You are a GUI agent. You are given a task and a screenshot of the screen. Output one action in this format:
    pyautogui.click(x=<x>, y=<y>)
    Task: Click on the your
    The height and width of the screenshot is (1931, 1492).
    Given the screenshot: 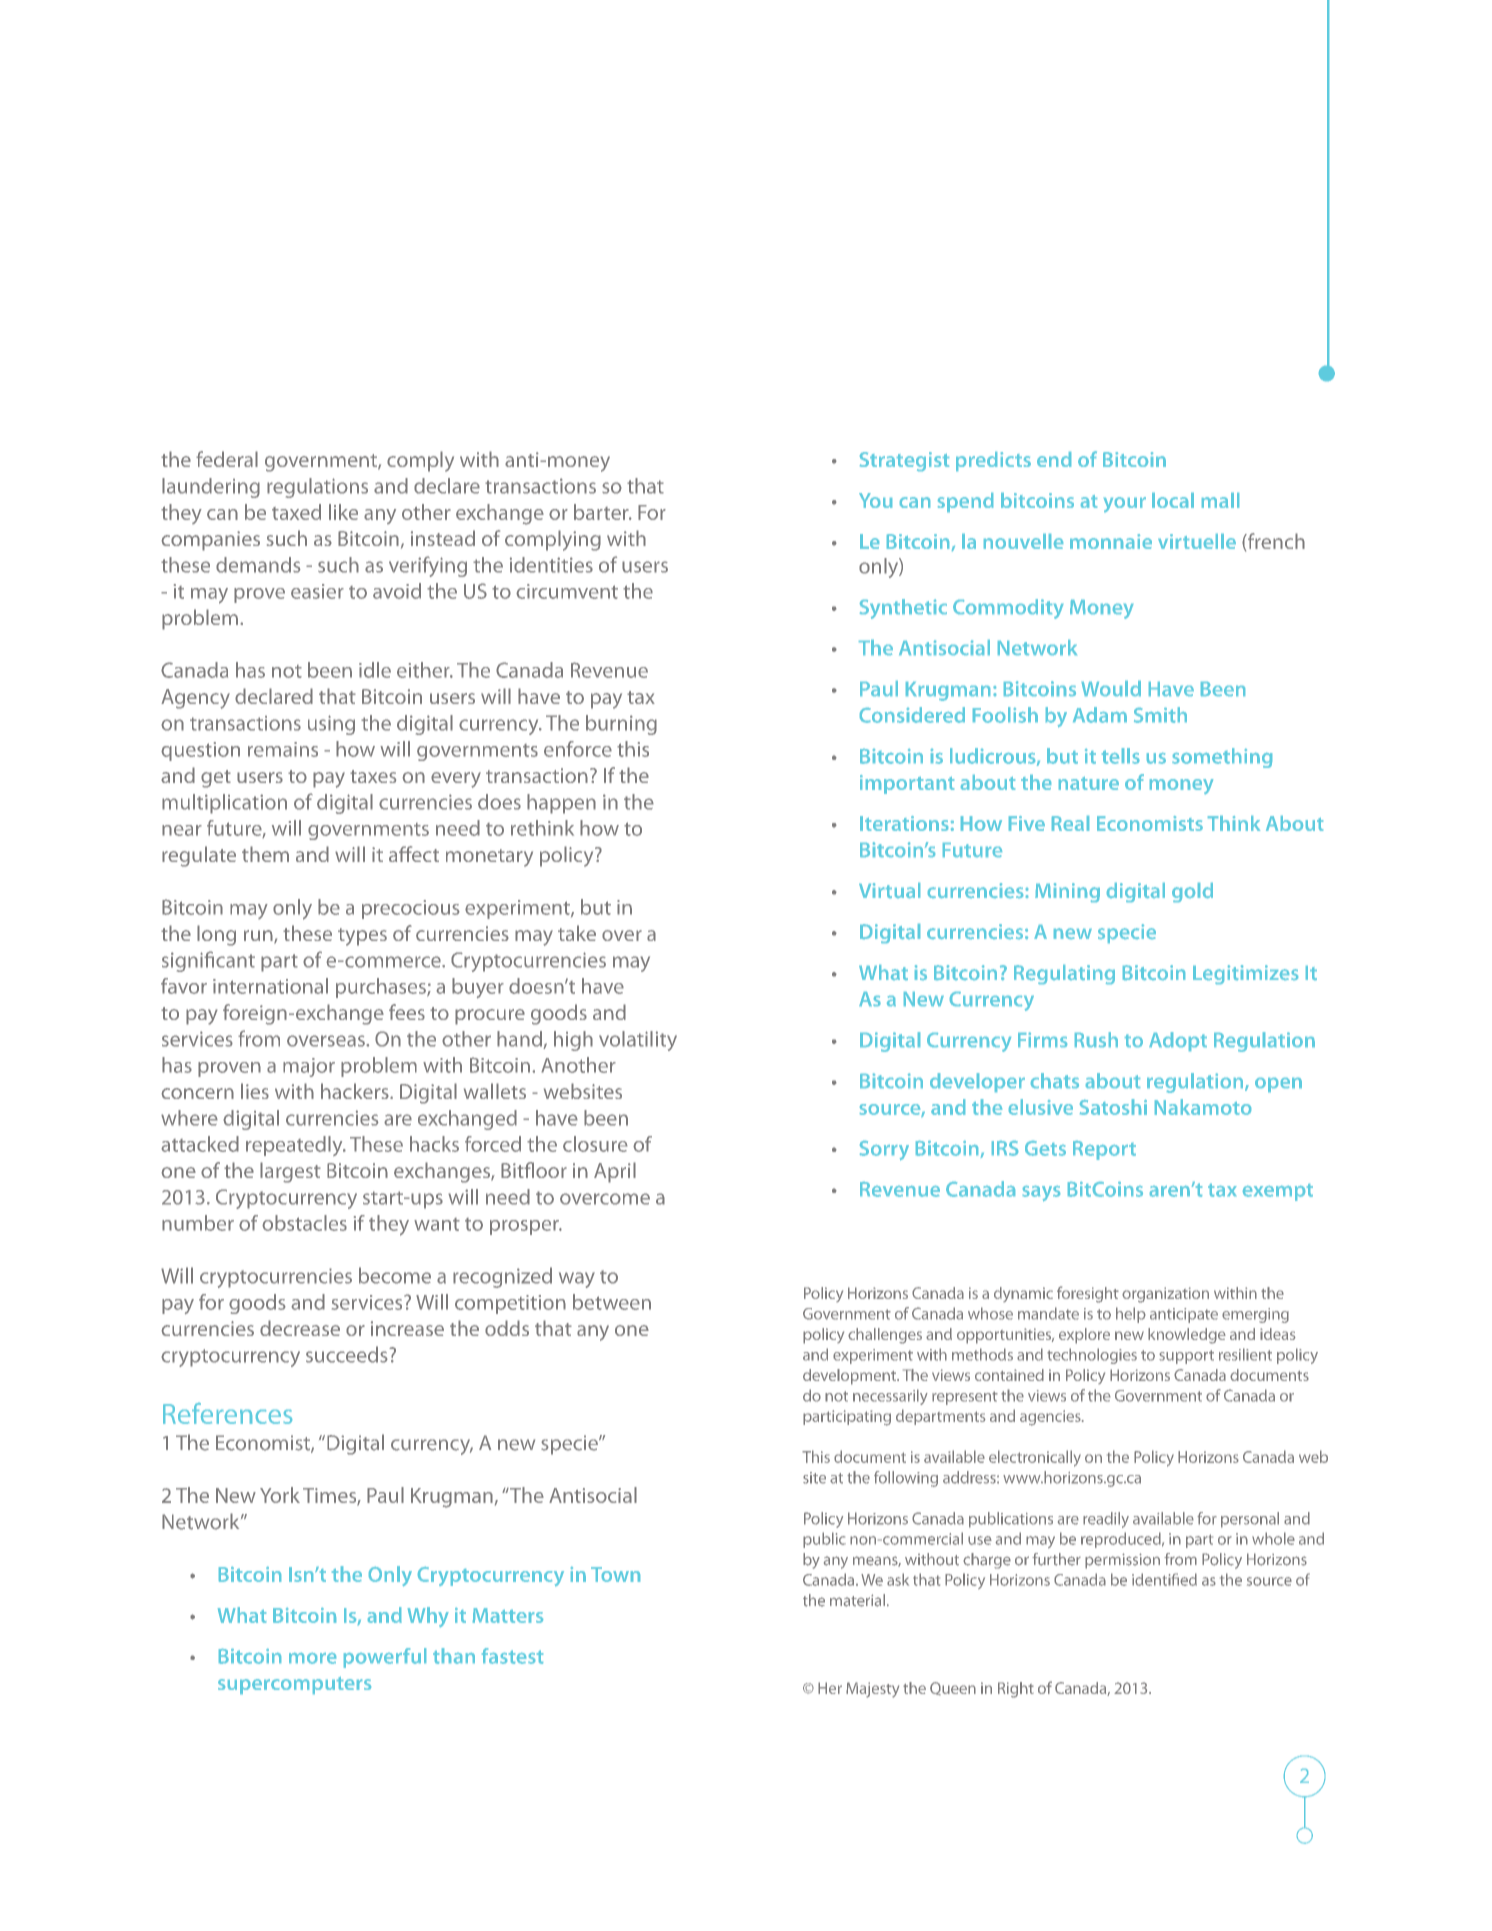 What is the action you would take?
    pyautogui.click(x=1125, y=504)
